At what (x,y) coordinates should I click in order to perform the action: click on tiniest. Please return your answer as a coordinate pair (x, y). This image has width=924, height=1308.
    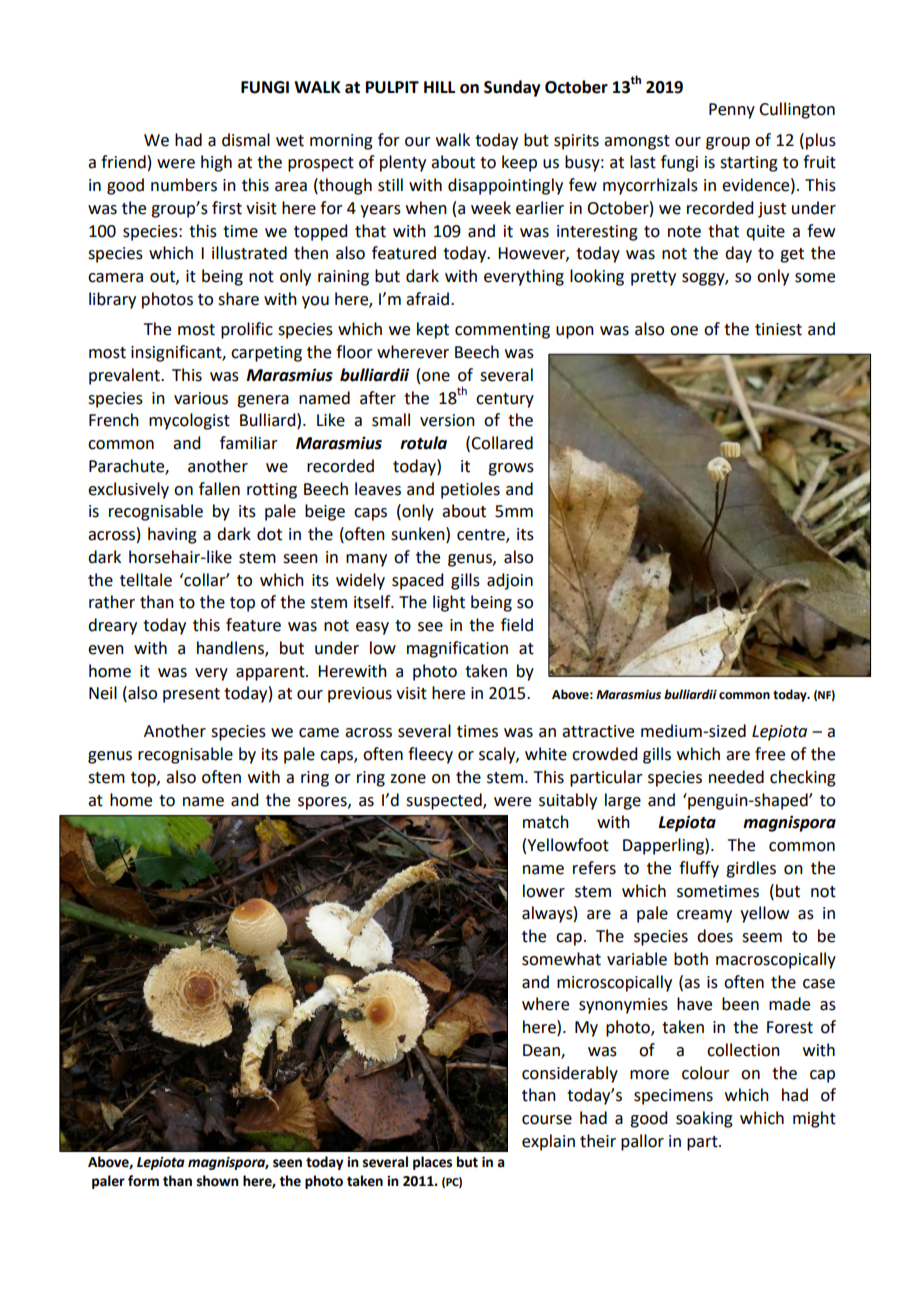
    Looking at the image, I should click on (778, 329).
